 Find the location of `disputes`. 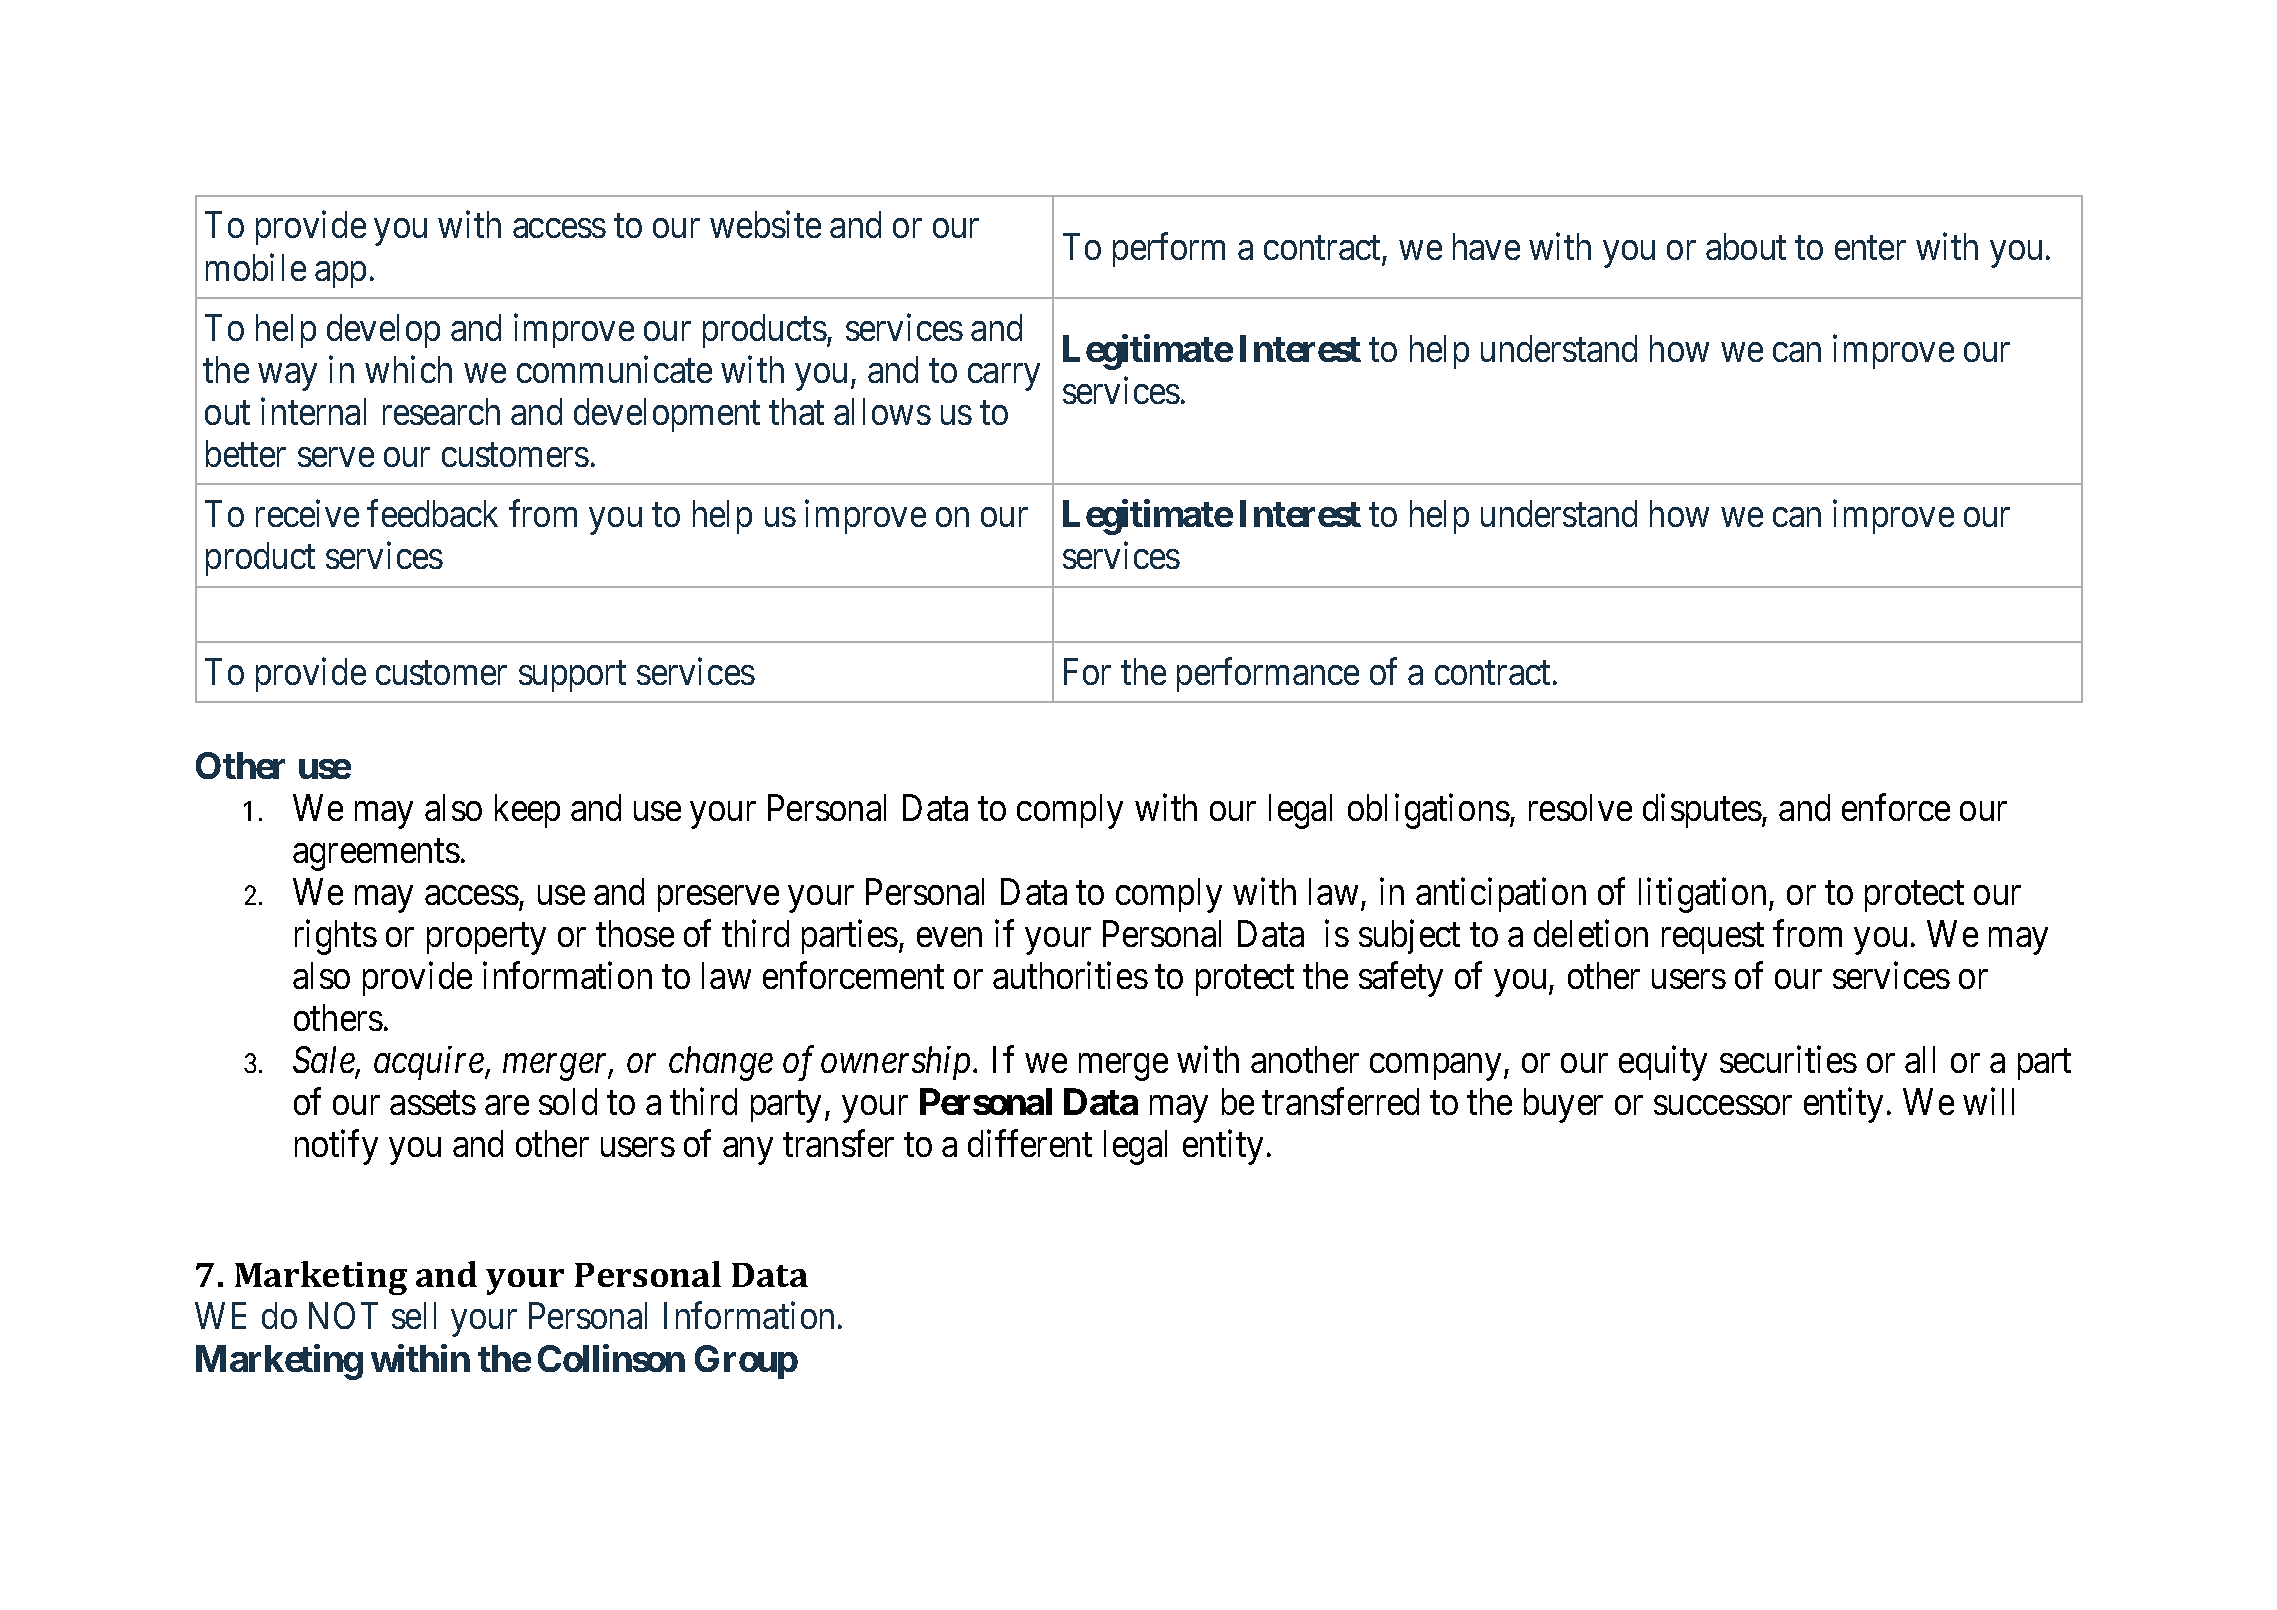

disputes is located at coordinates (1702, 811).
